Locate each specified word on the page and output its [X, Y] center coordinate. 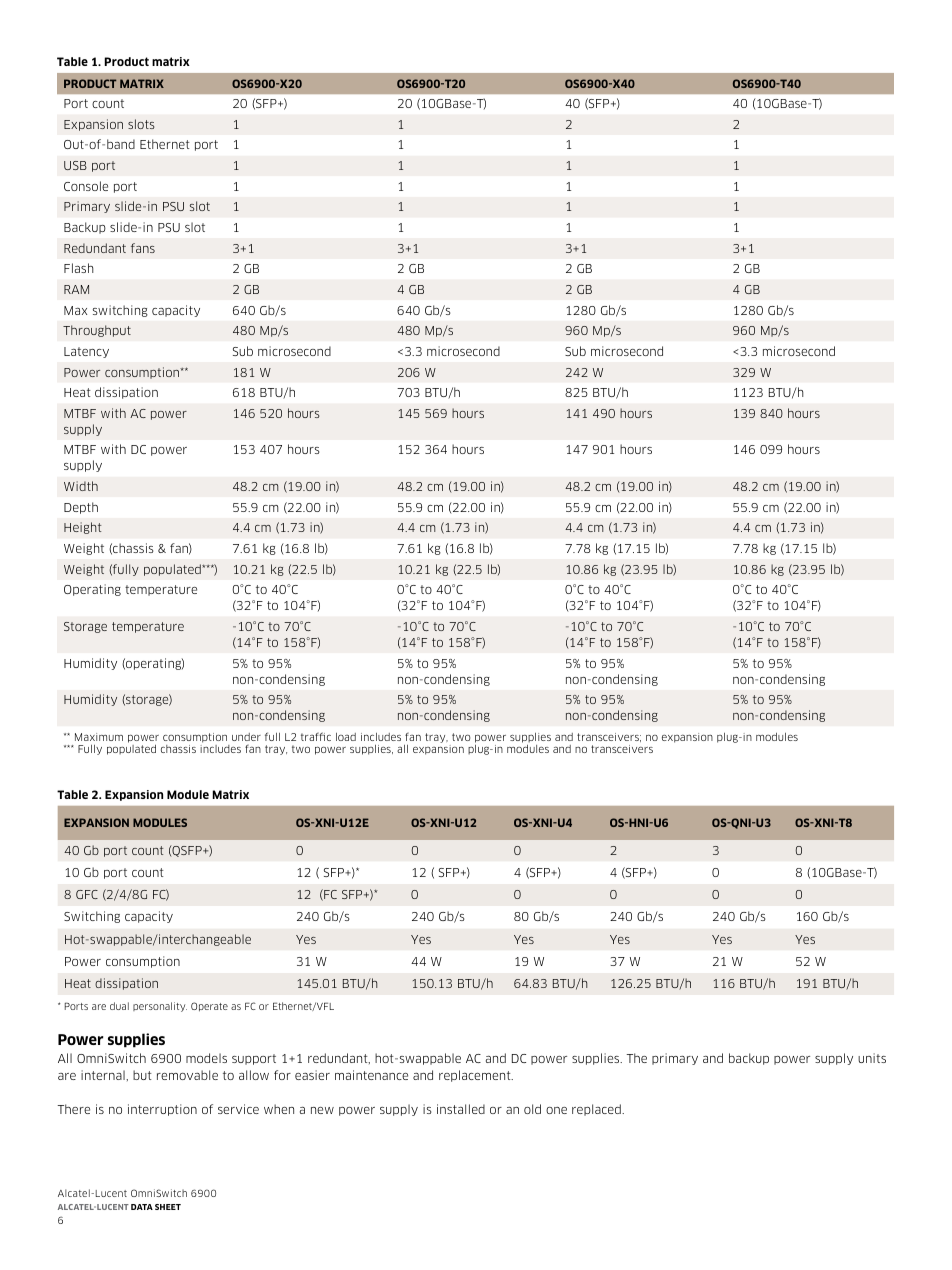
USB [75, 165]
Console [86, 186]
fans [143, 248]
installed [461, 1109]
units [872, 1058]
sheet [168, 1207]
